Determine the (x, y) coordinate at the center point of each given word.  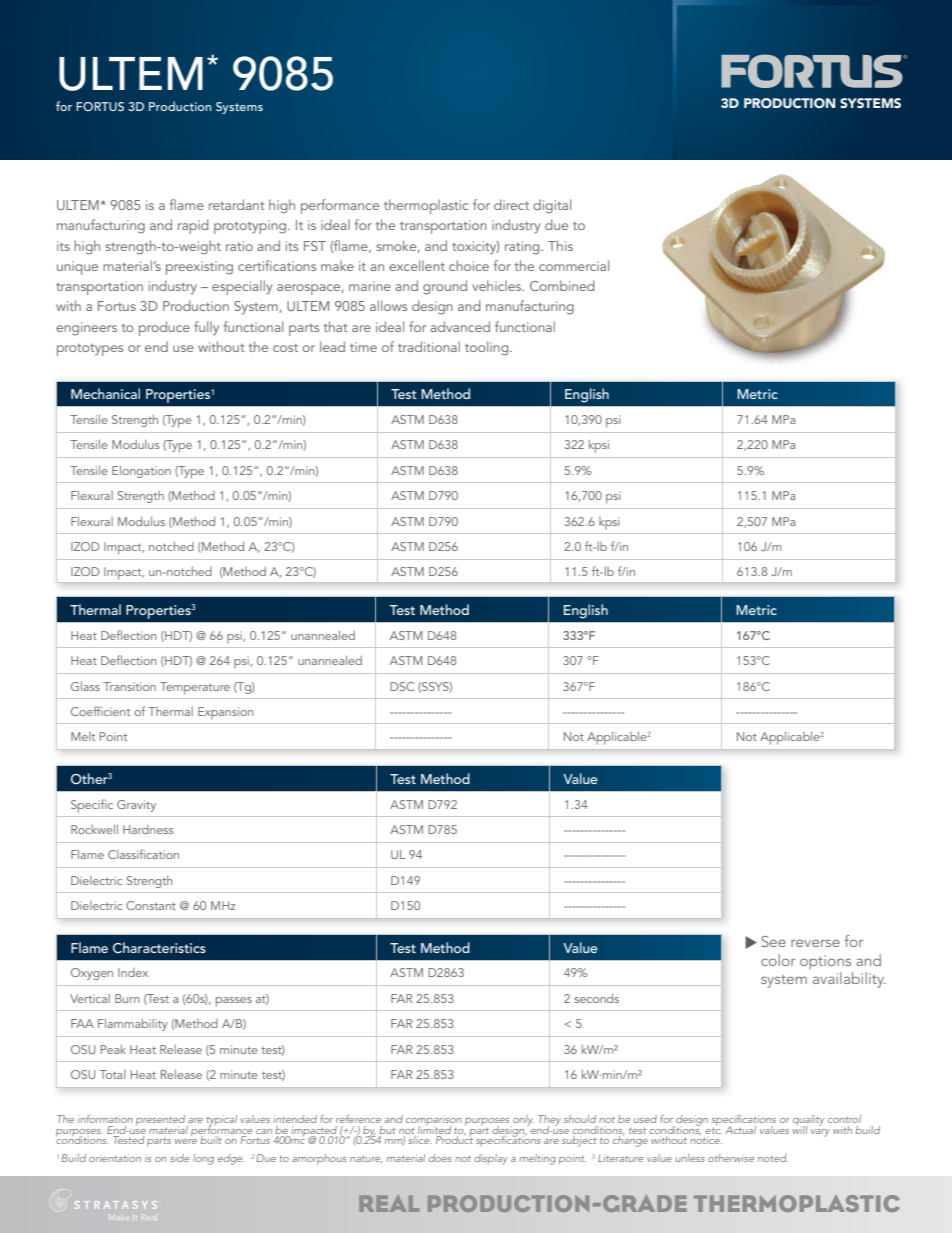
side (179, 1158)
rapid (193, 226)
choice (469, 265)
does (440, 1158)
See (774, 941)
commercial (574, 265)
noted (773, 1158)
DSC (402, 686)
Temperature (195, 688)
